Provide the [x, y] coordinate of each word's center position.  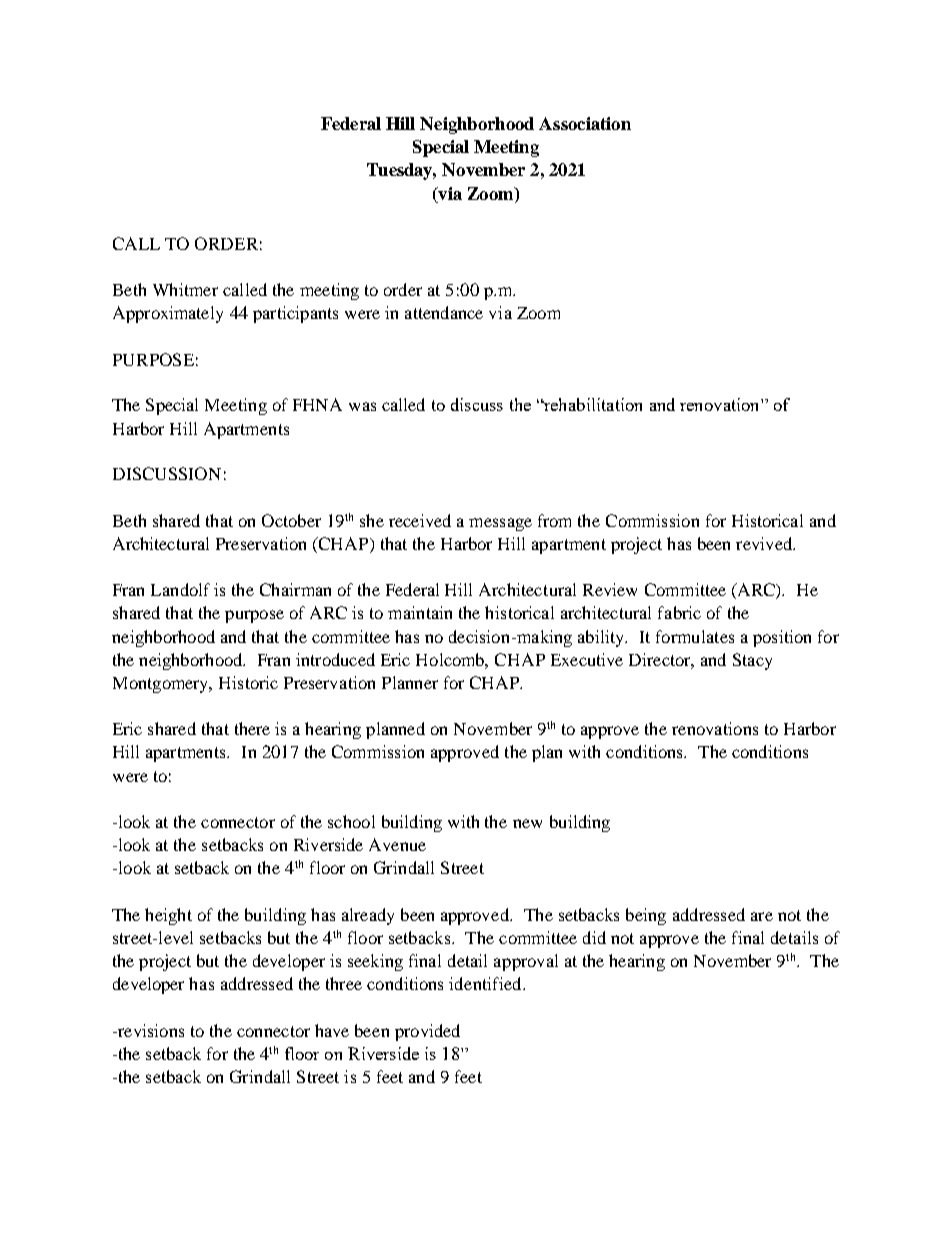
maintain [420, 612]
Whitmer [185, 289]
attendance [444, 312]
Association [585, 123]
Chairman [295, 589]
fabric [679, 612]
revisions [150, 1030]
